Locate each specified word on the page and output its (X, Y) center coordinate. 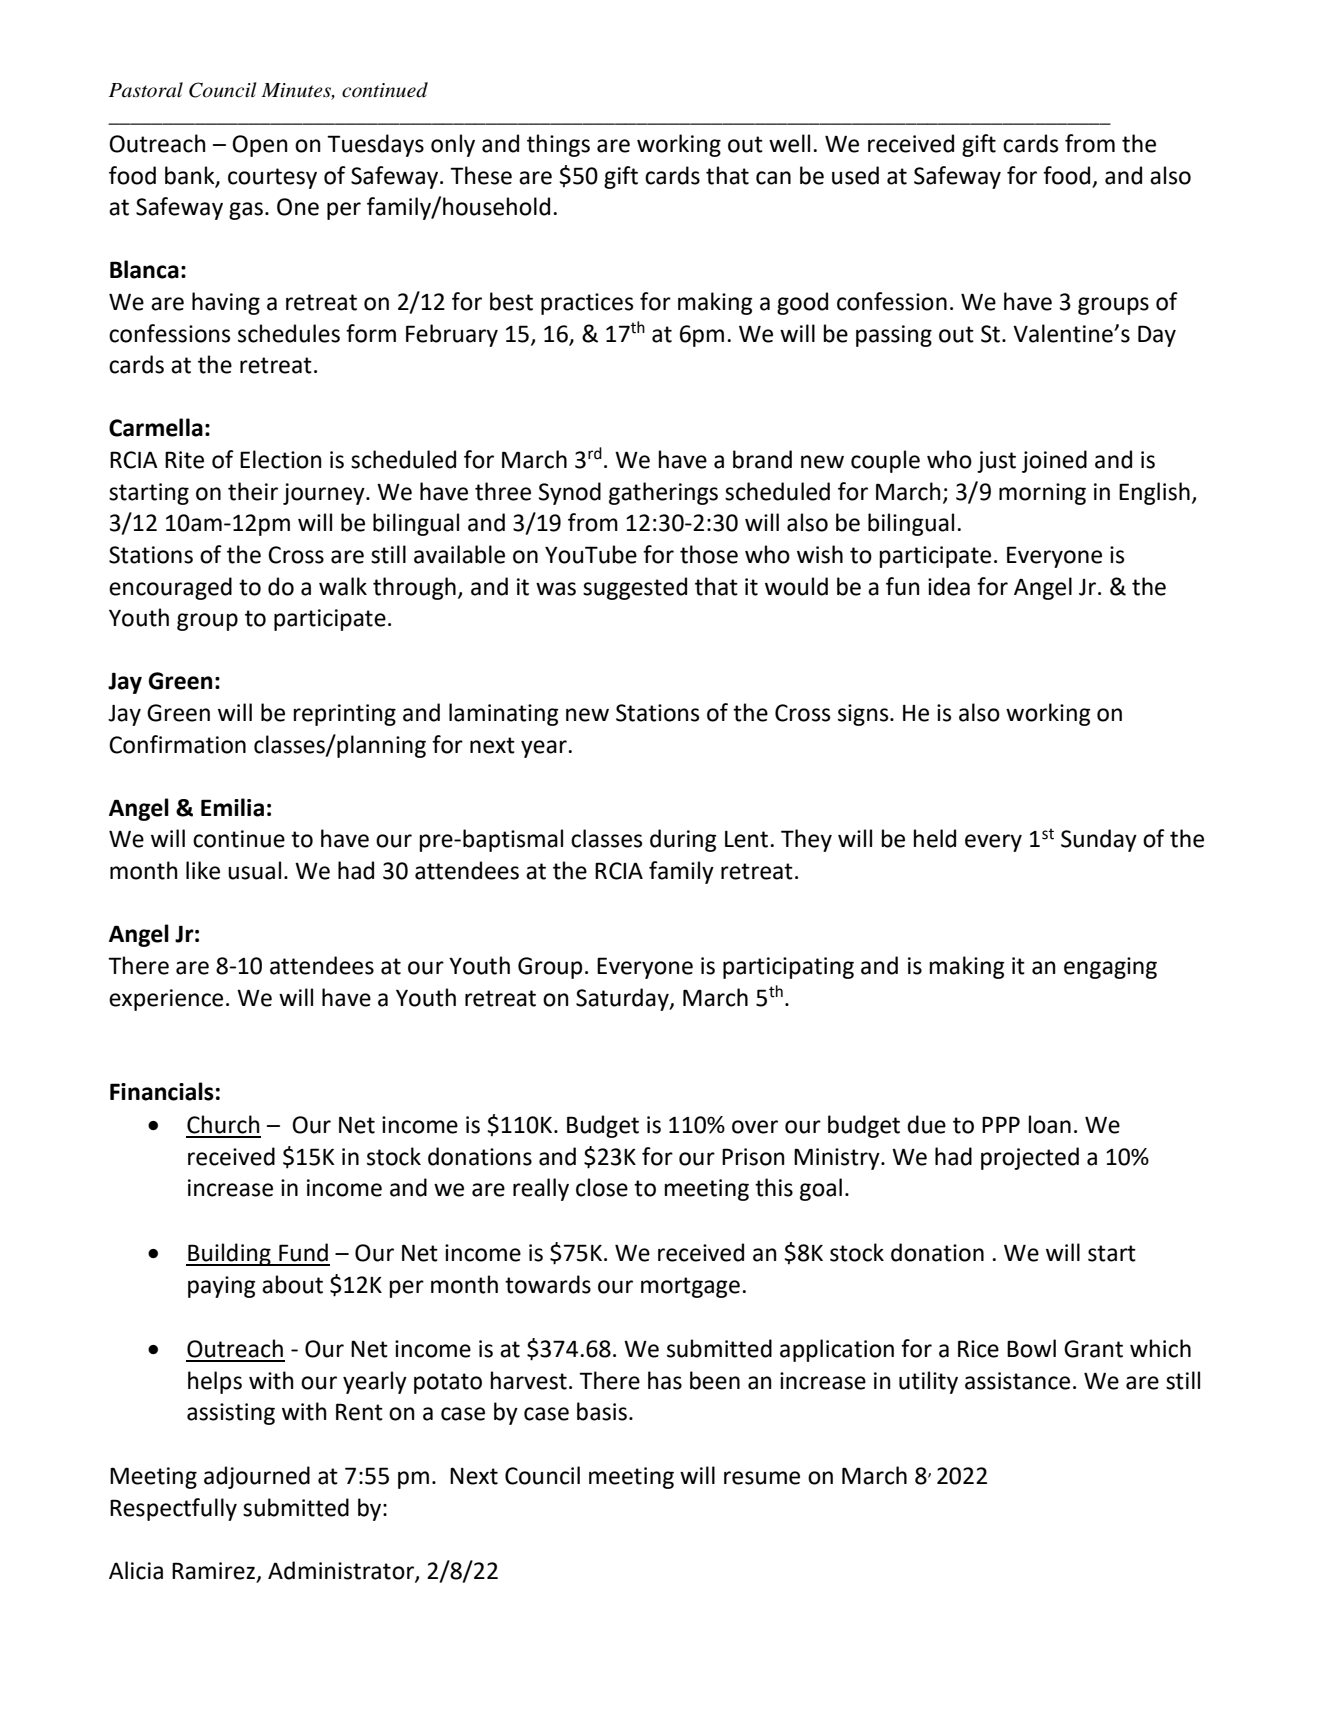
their (253, 491)
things (558, 145)
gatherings (663, 493)
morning (1042, 494)
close (602, 1187)
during (683, 840)
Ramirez (215, 1571)
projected (1030, 1158)
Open (260, 146)
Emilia (232, 807)
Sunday (1099, 840)
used (855, 175)
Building (229, 1254)
